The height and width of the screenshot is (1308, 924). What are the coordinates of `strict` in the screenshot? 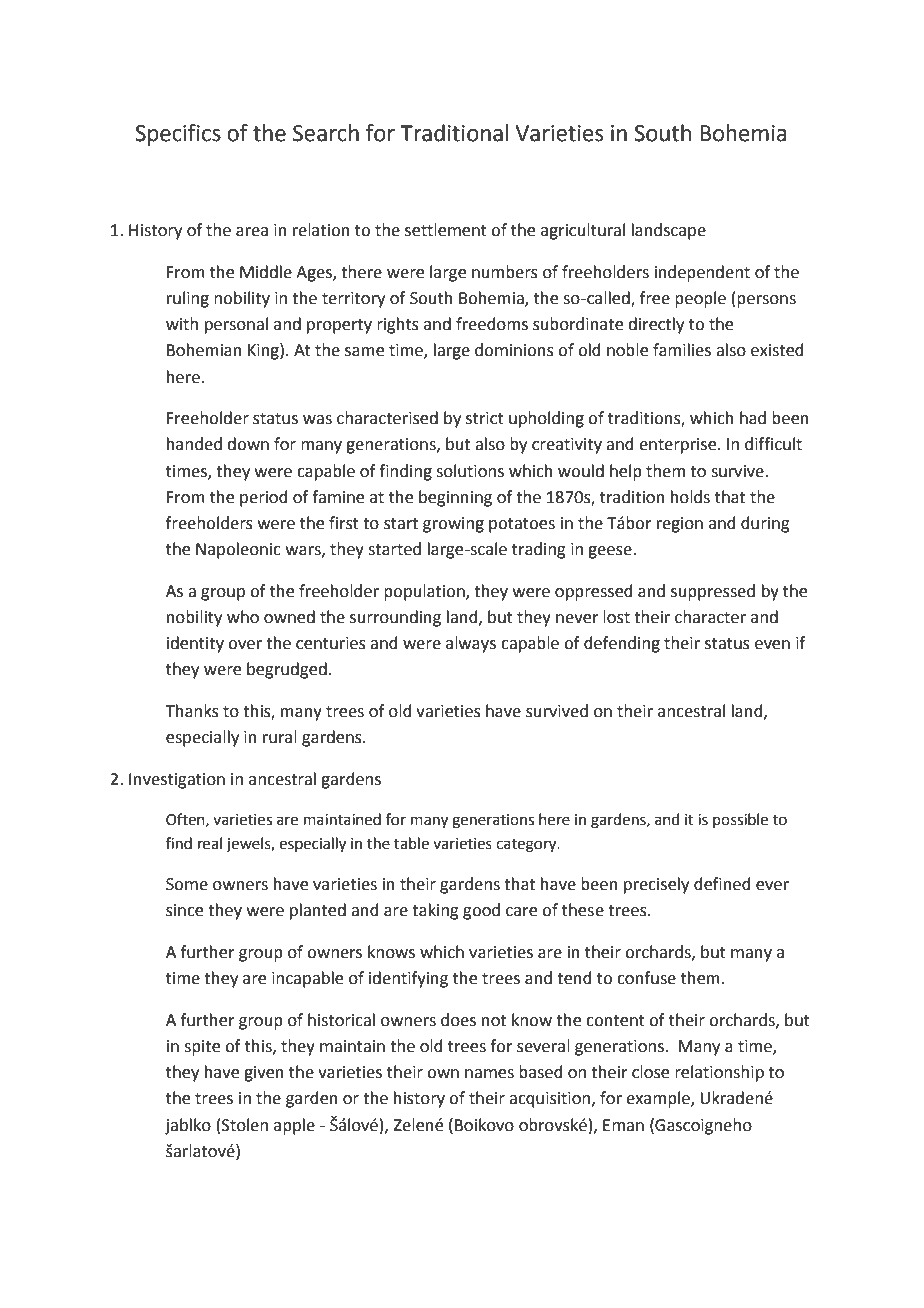 It's located at (485, 418).
